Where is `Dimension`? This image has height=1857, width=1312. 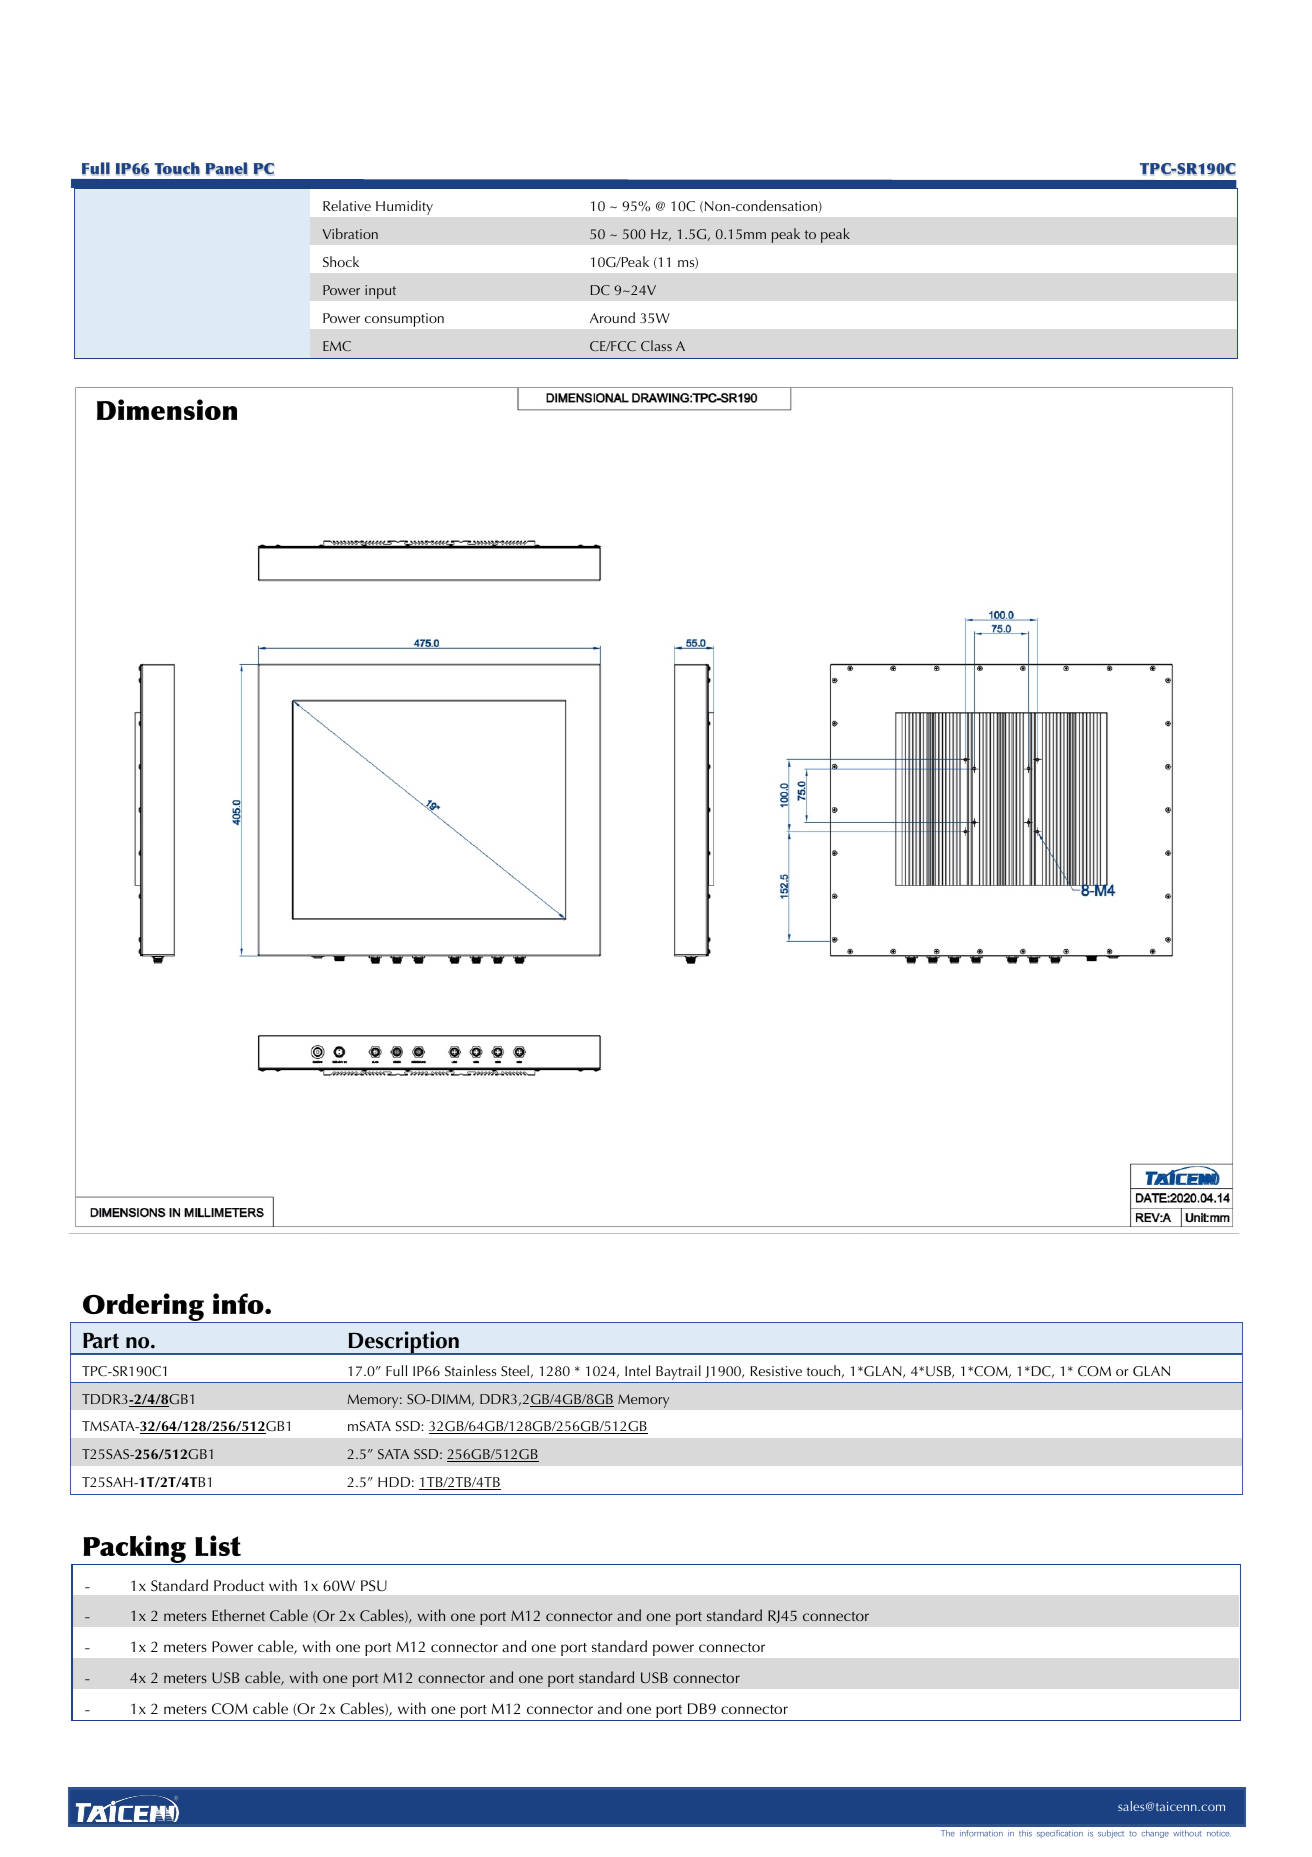 Dimension is located at coordinates (167, 409).
